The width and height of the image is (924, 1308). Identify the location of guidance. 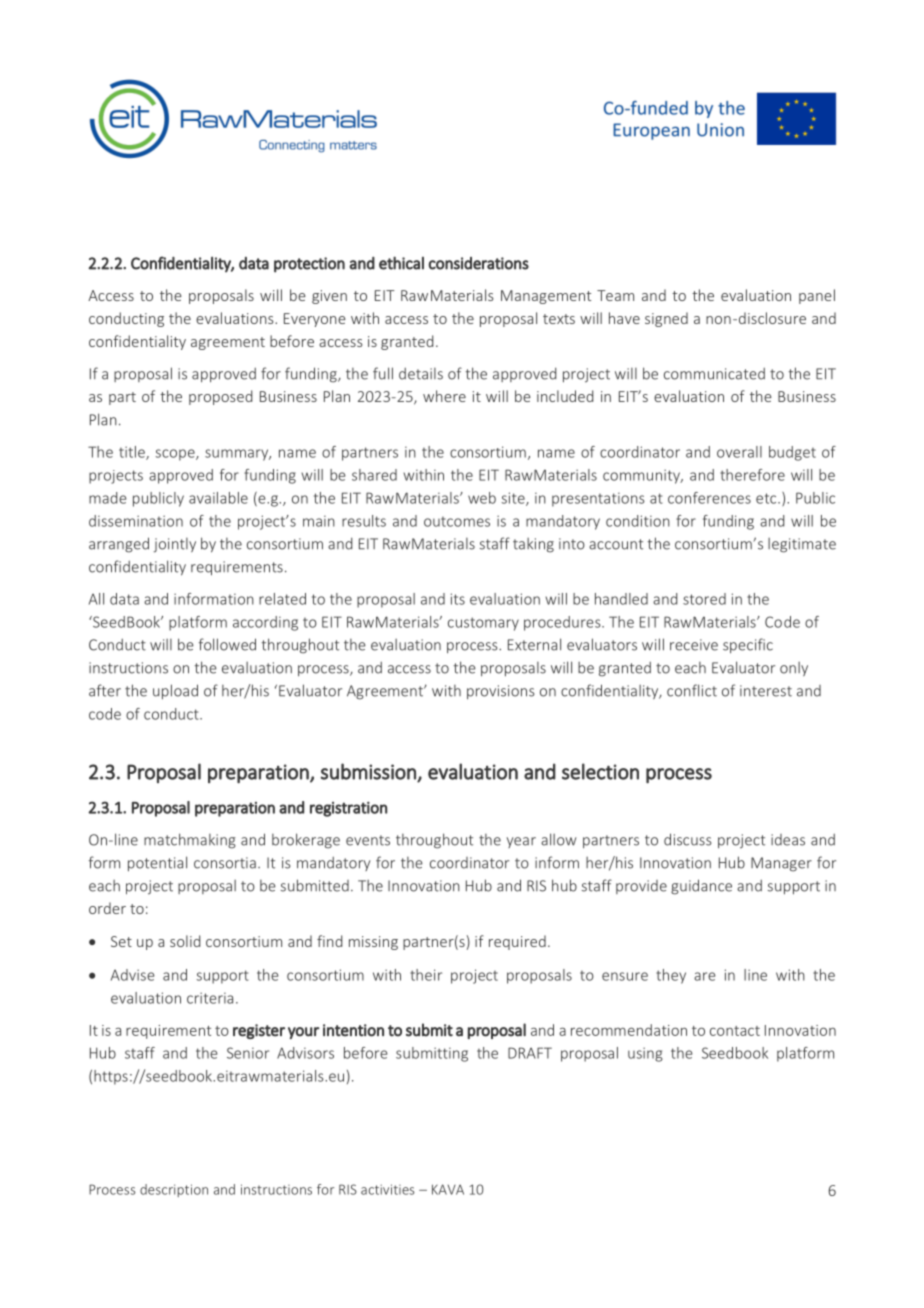
(701, 887).
